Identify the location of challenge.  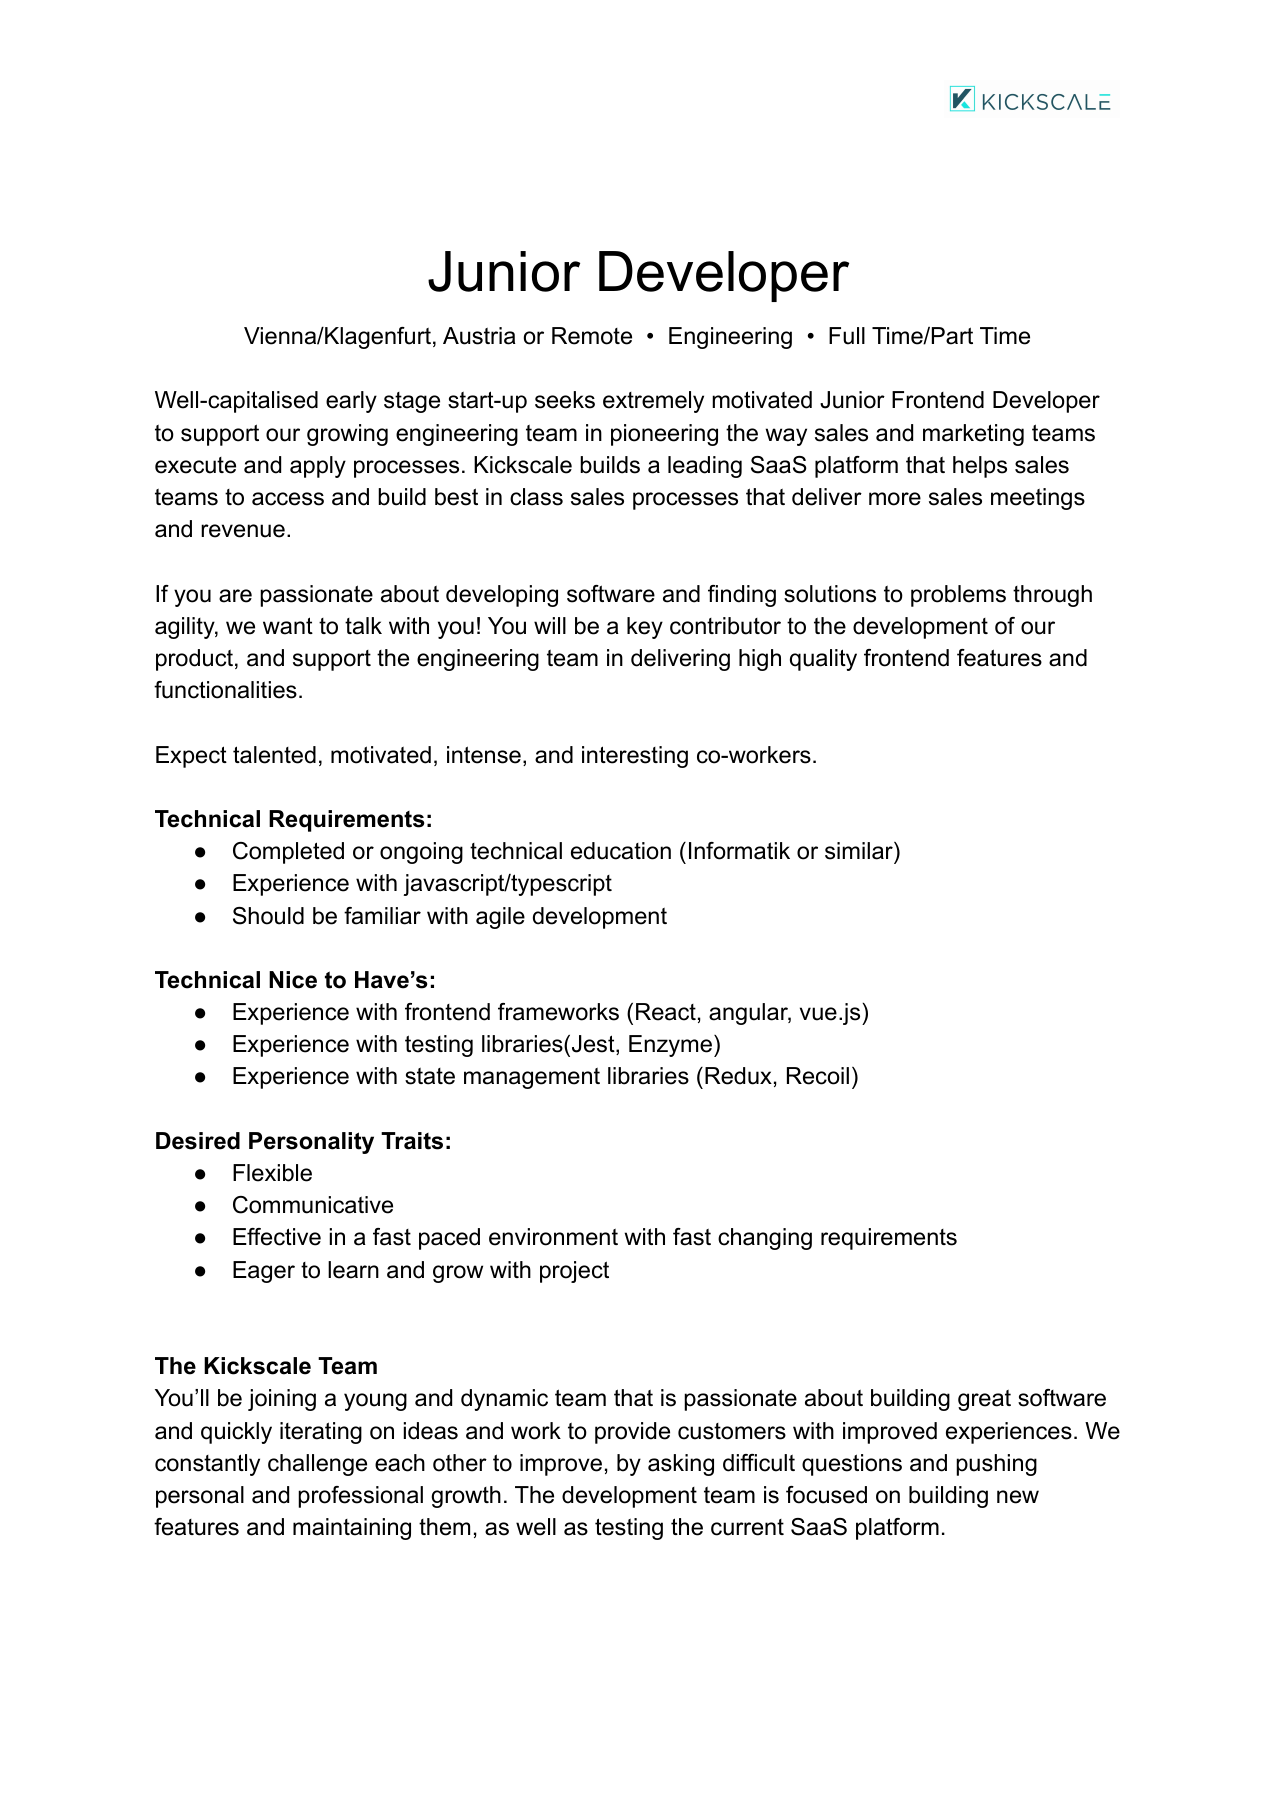
(317, 1465).
